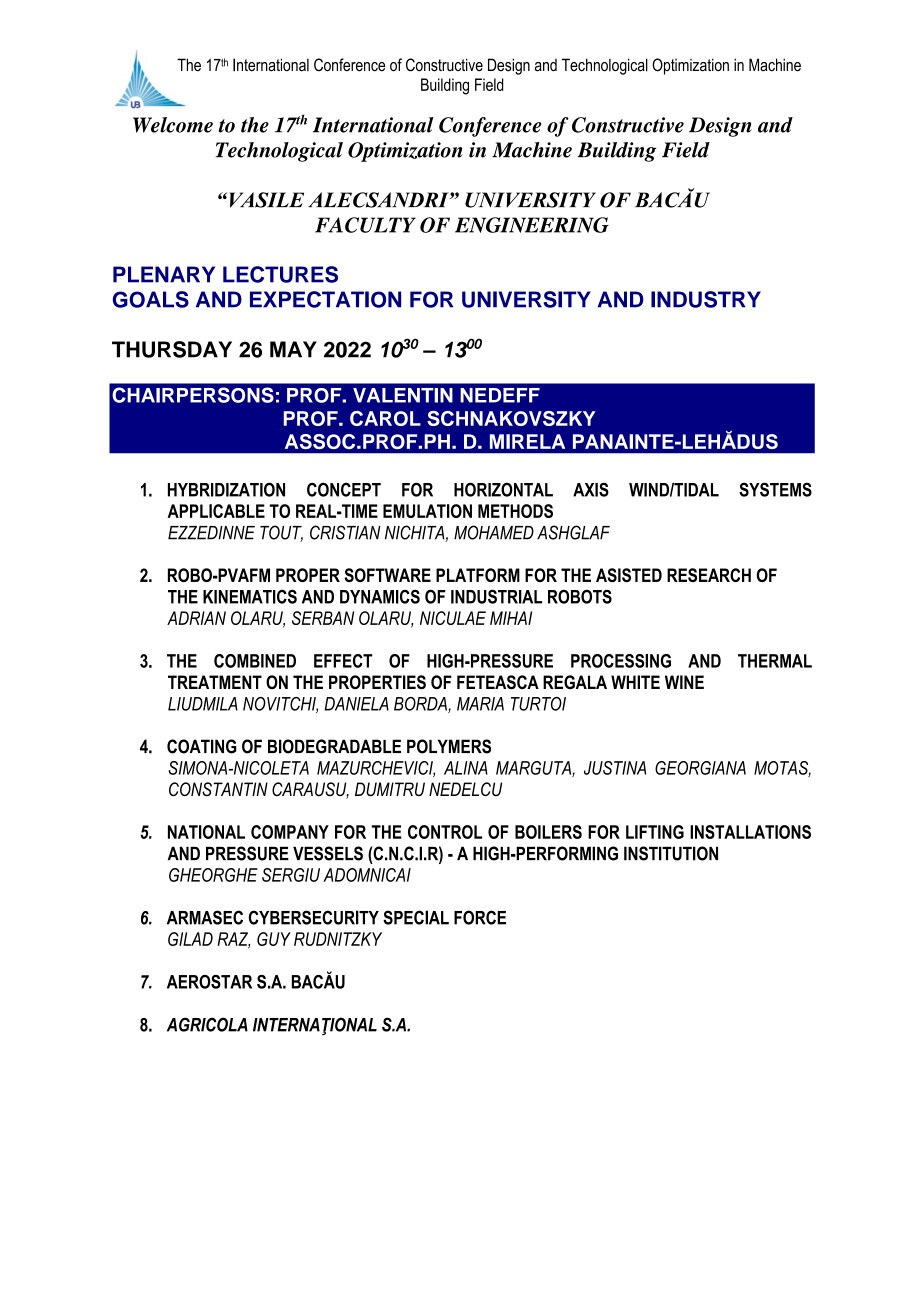  Describe the element at coordinates (209, 982) in the screenshot. I see `AEROSTAR` at that location.
